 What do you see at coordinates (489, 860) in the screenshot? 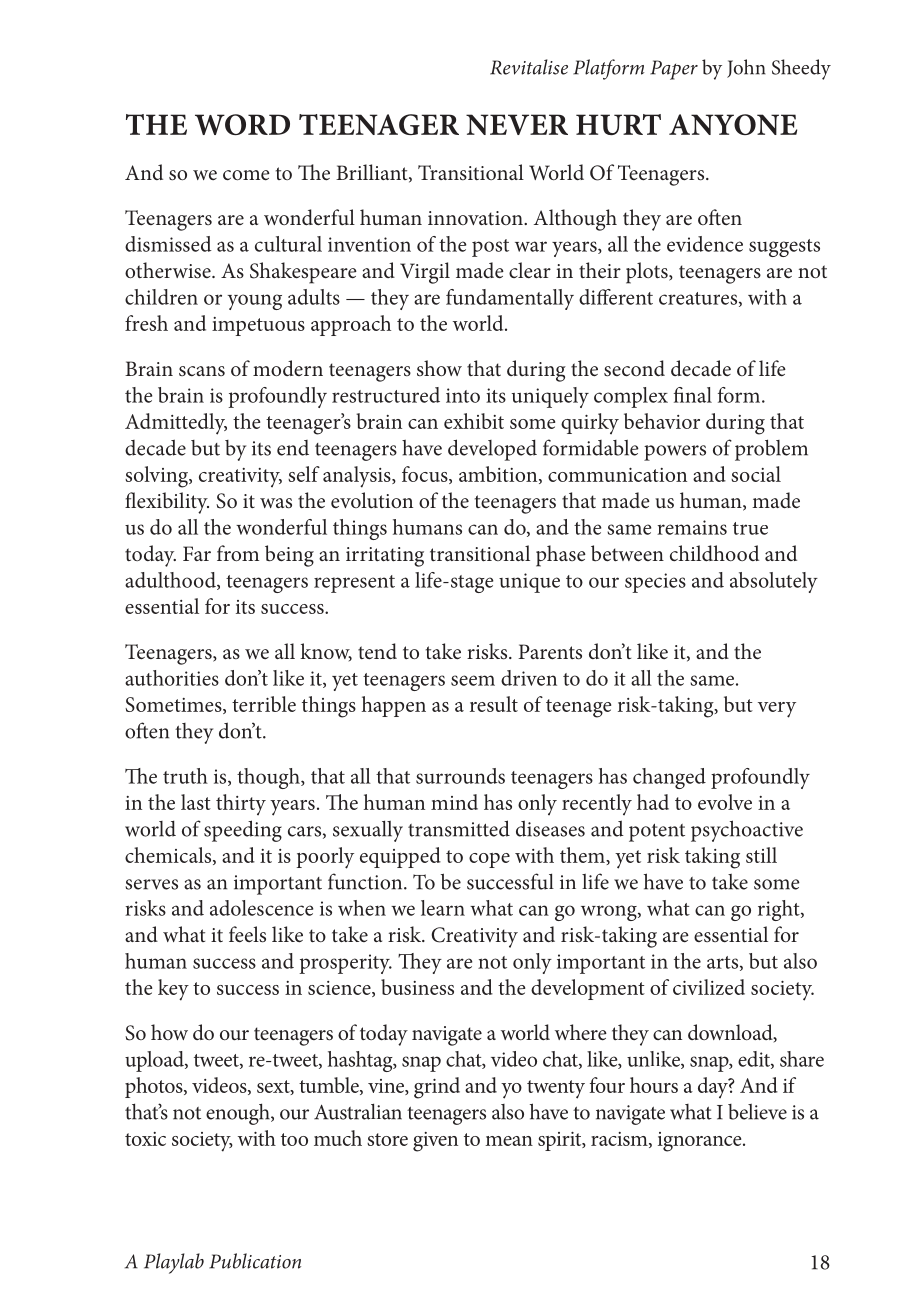
I see `cope` at bounding box center [489, 860].
